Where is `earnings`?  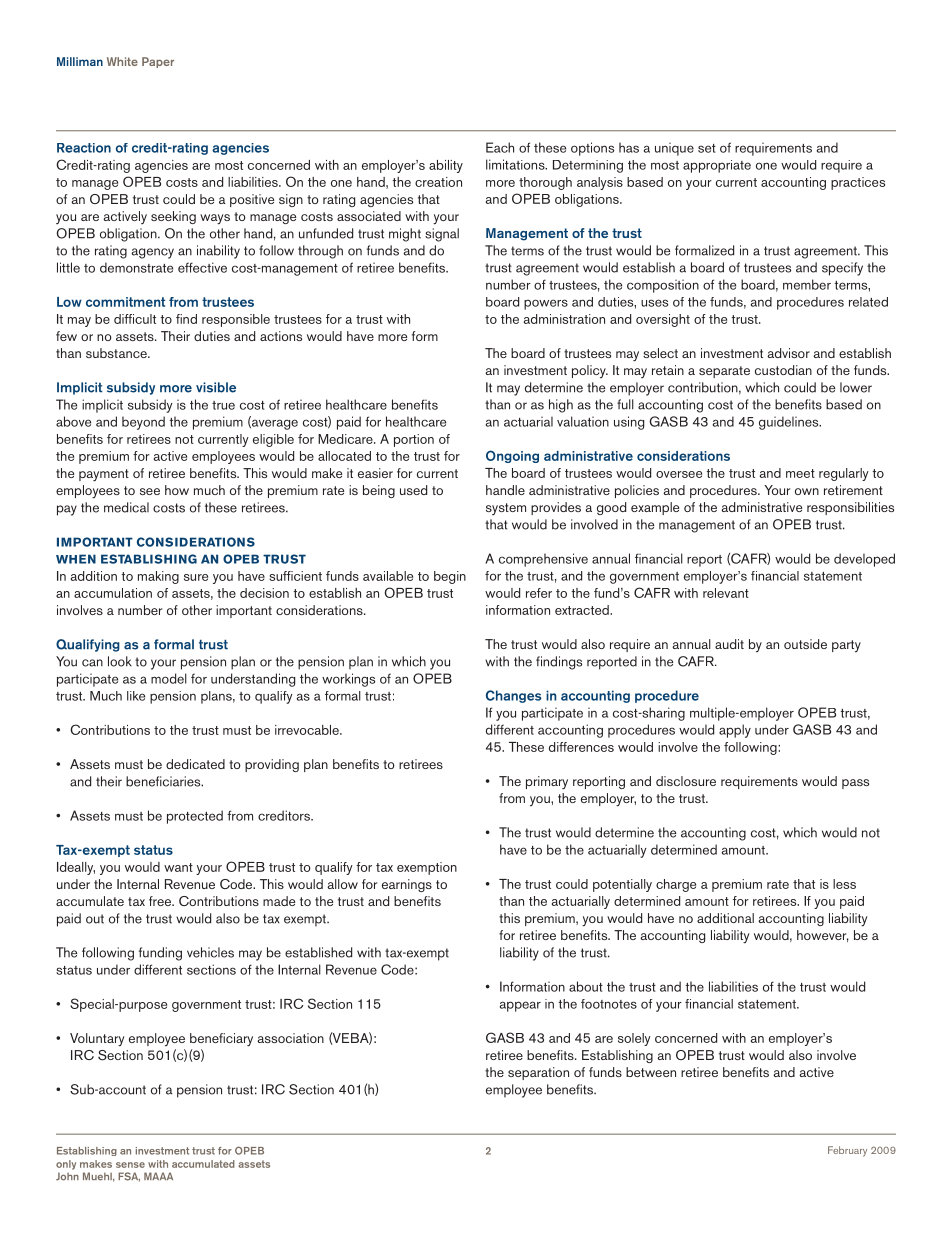 earnings is located at coordinates (407, 885).
